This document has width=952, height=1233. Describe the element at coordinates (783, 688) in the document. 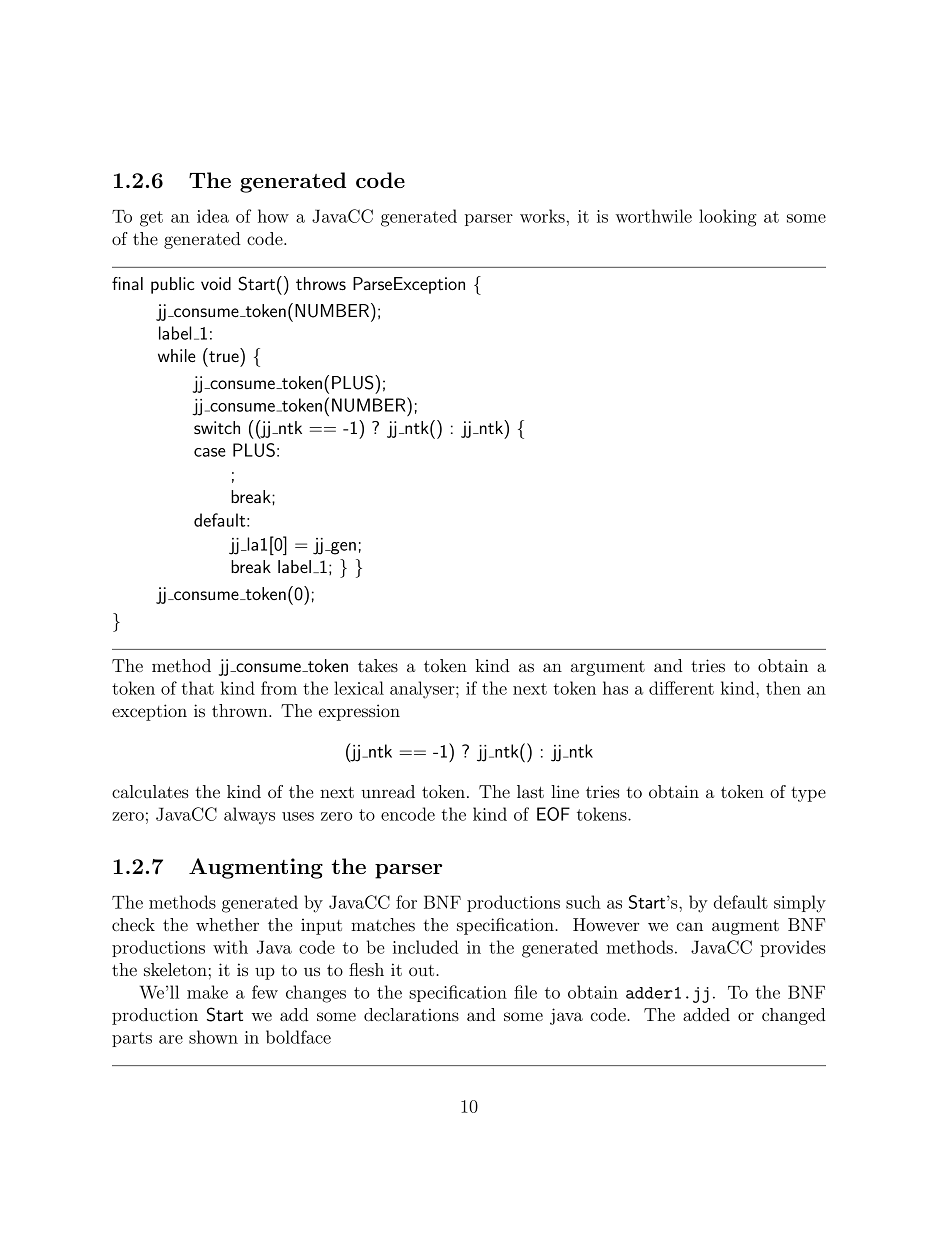

I see `then` at that location.
